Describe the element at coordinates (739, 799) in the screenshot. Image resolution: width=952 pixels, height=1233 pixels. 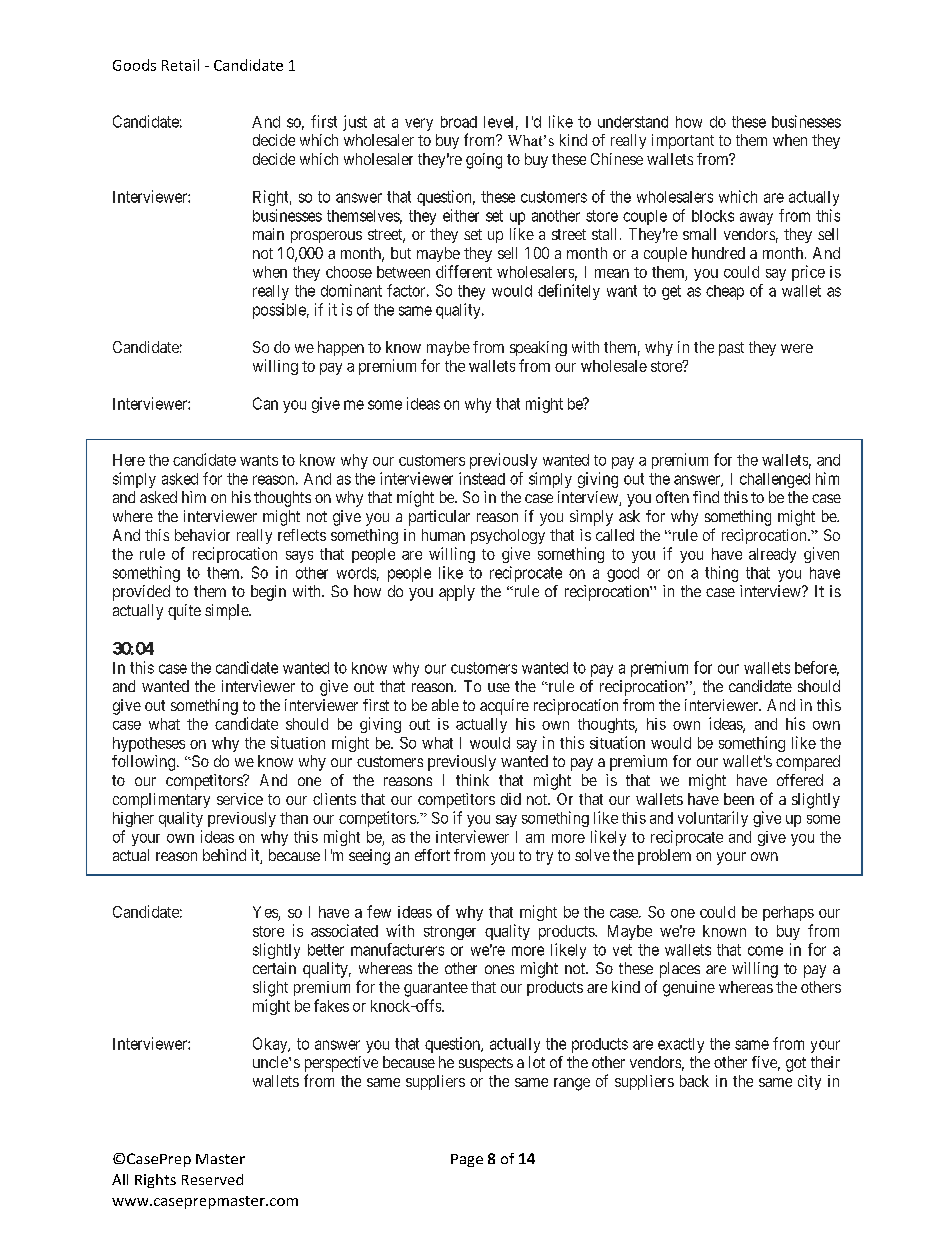
I see `been` at that location.
